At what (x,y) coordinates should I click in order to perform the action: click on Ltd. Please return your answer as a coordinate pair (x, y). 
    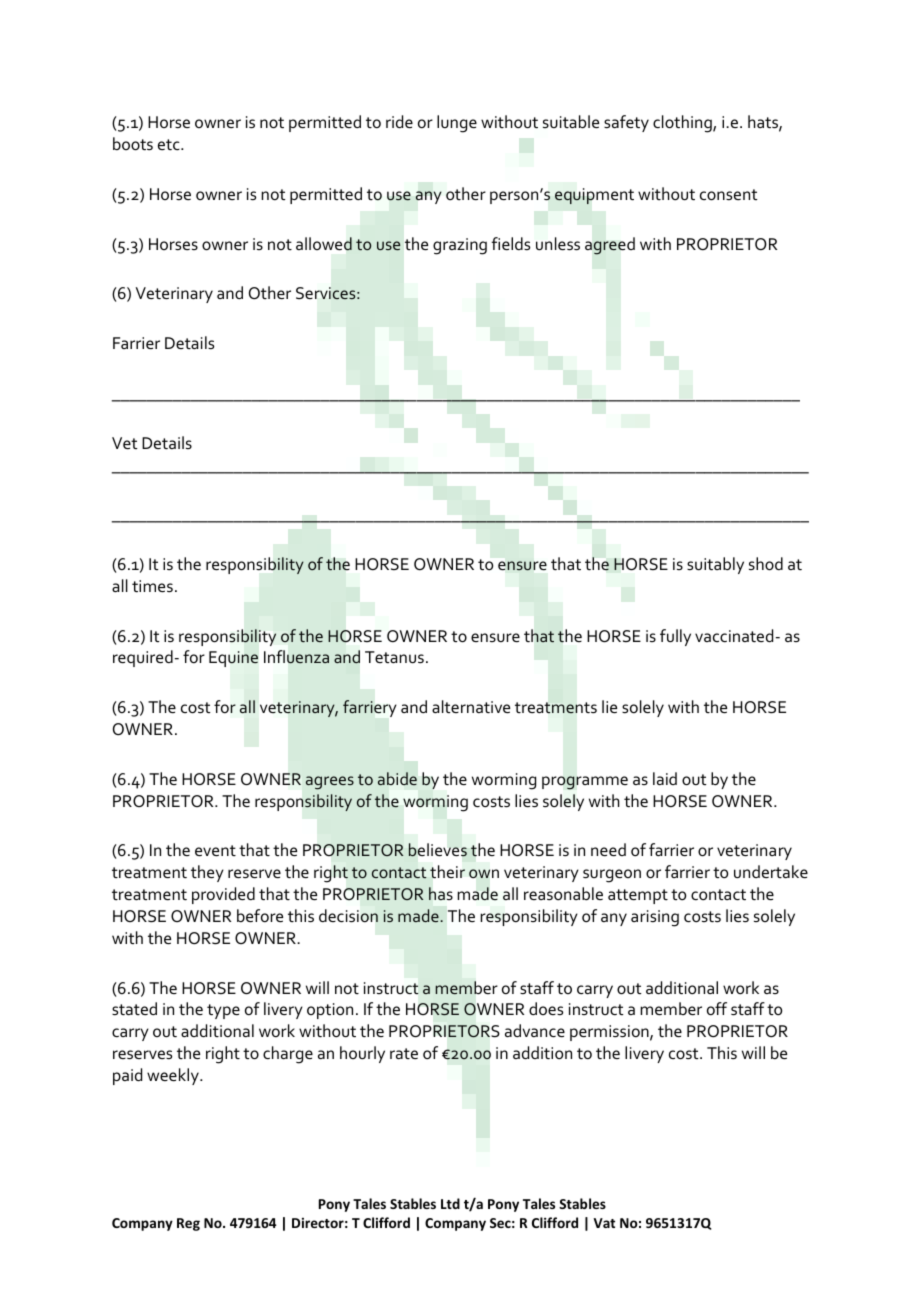
    Looking at the image, I should click on (450, 1203).
